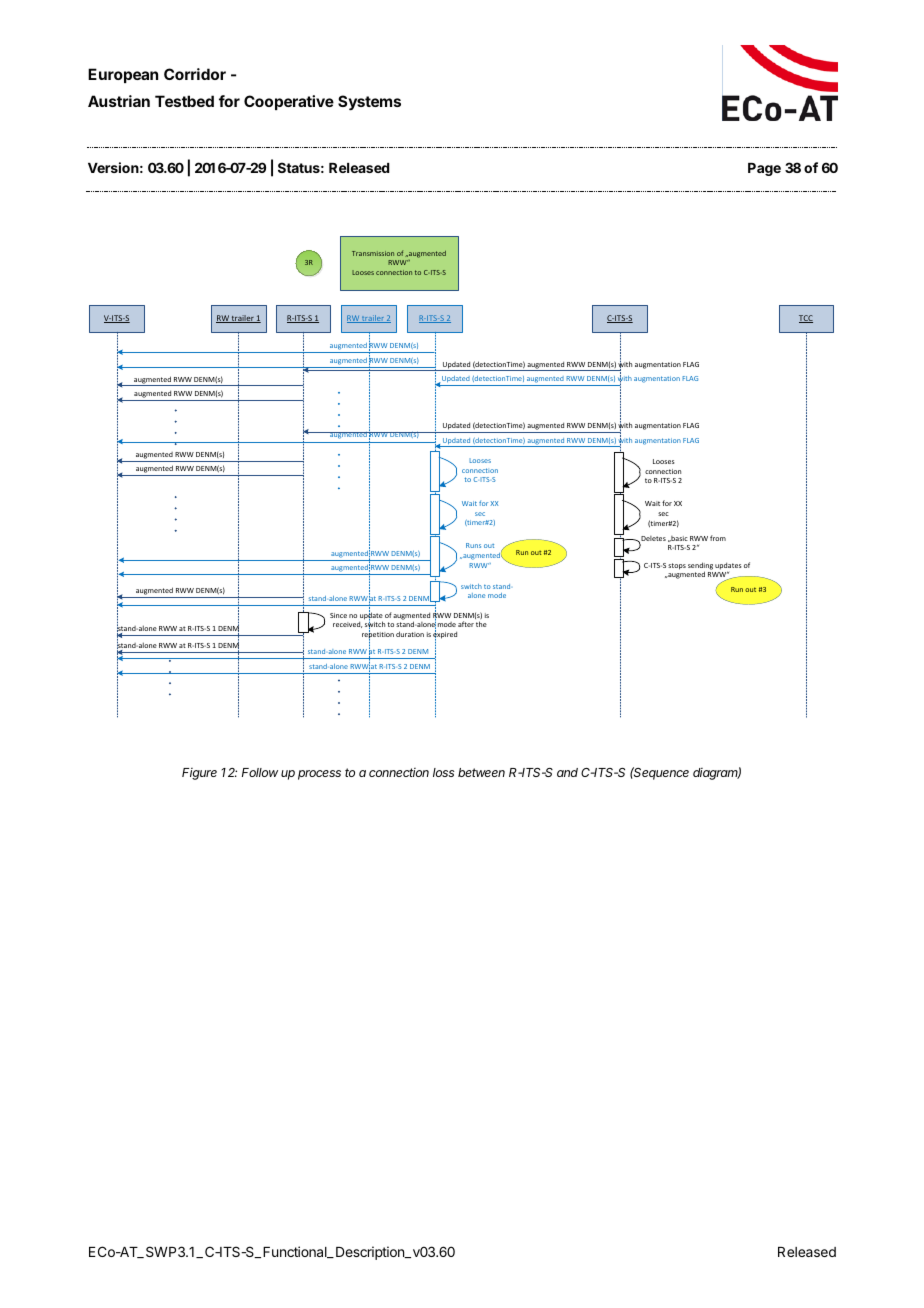 The height and width of the document is (1308, 924). What do you see at coordinates (677, 566) in the document?
I see `stops` at bounding box center [677, 566].
